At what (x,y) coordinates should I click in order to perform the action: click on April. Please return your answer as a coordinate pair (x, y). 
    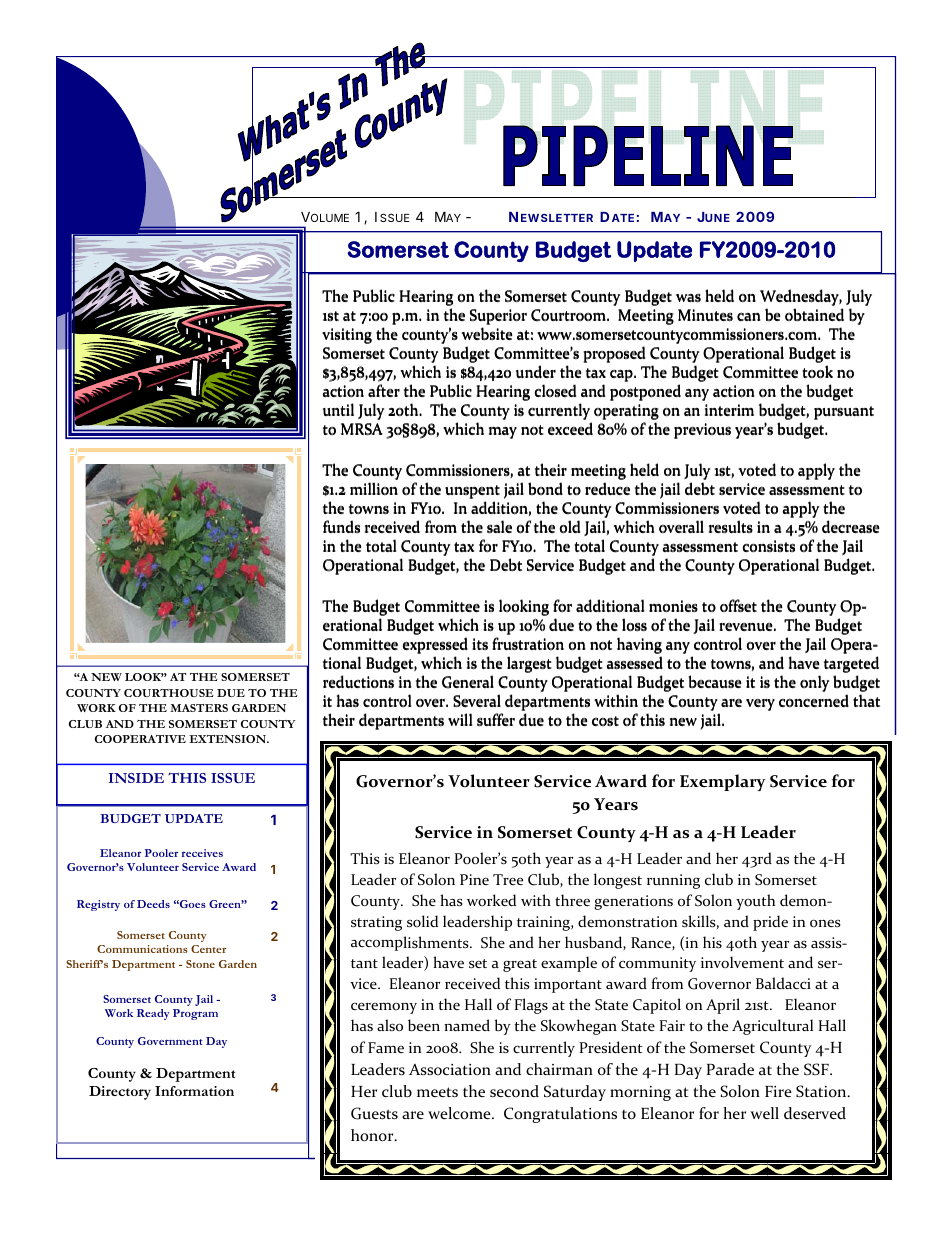
    Looking at the image, I should click on (723, 1006).
